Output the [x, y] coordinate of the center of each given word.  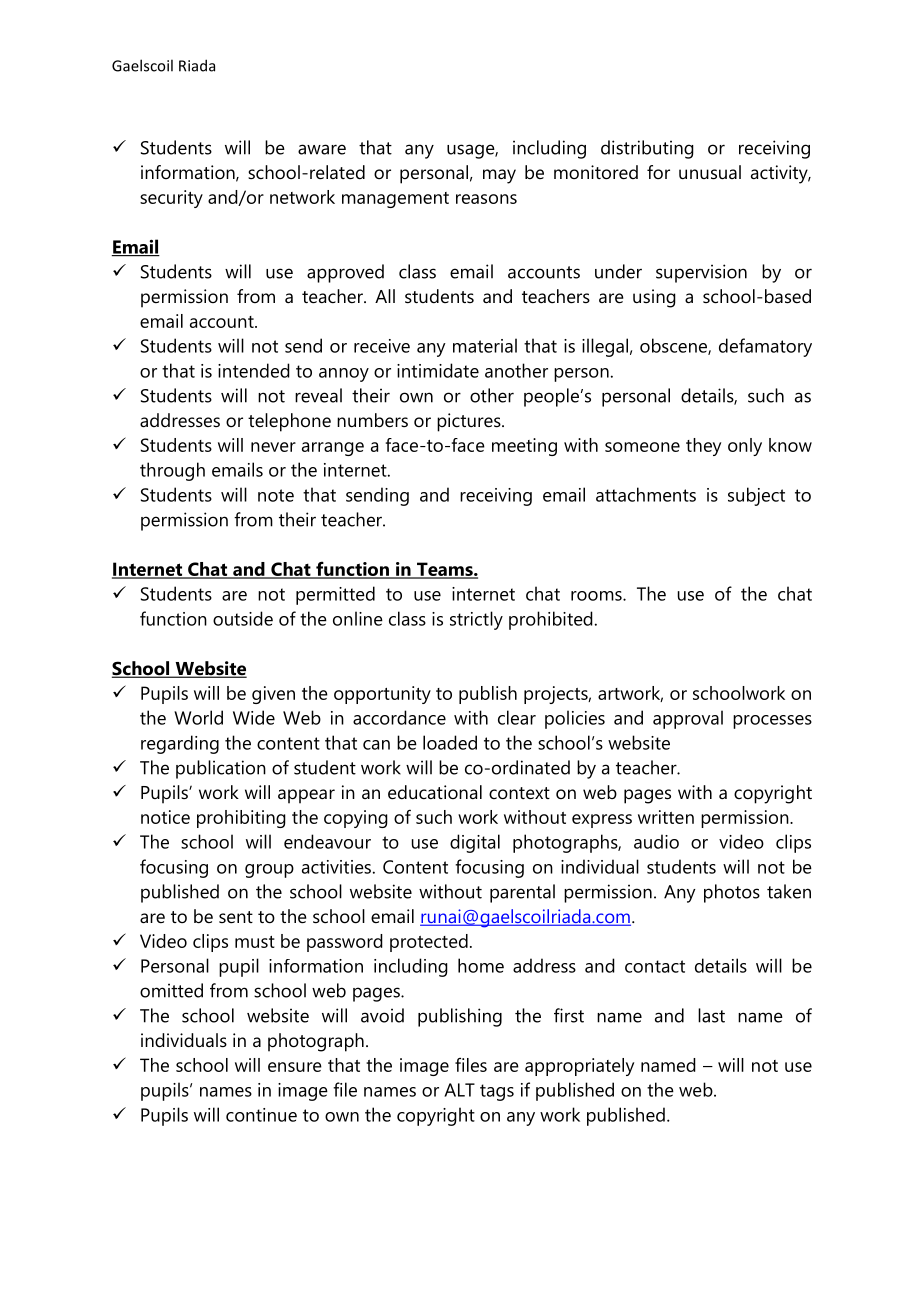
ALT [459, 1090]
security [171, 199]
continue [261, 1115]
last [711, 1015]
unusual [710, 172]
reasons [486, 199]
